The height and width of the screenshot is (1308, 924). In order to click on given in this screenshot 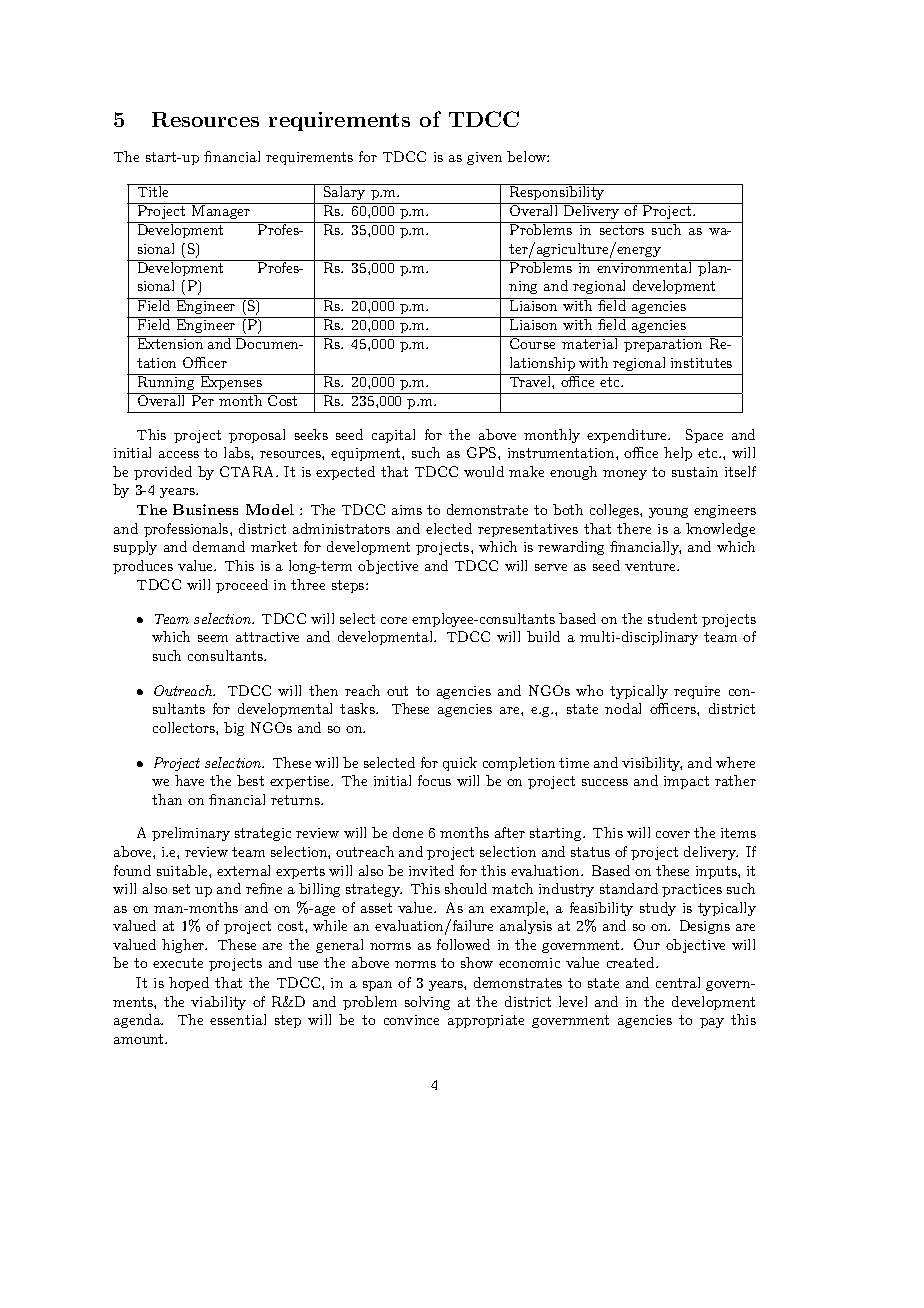, I will do `click(484, 158)`.
